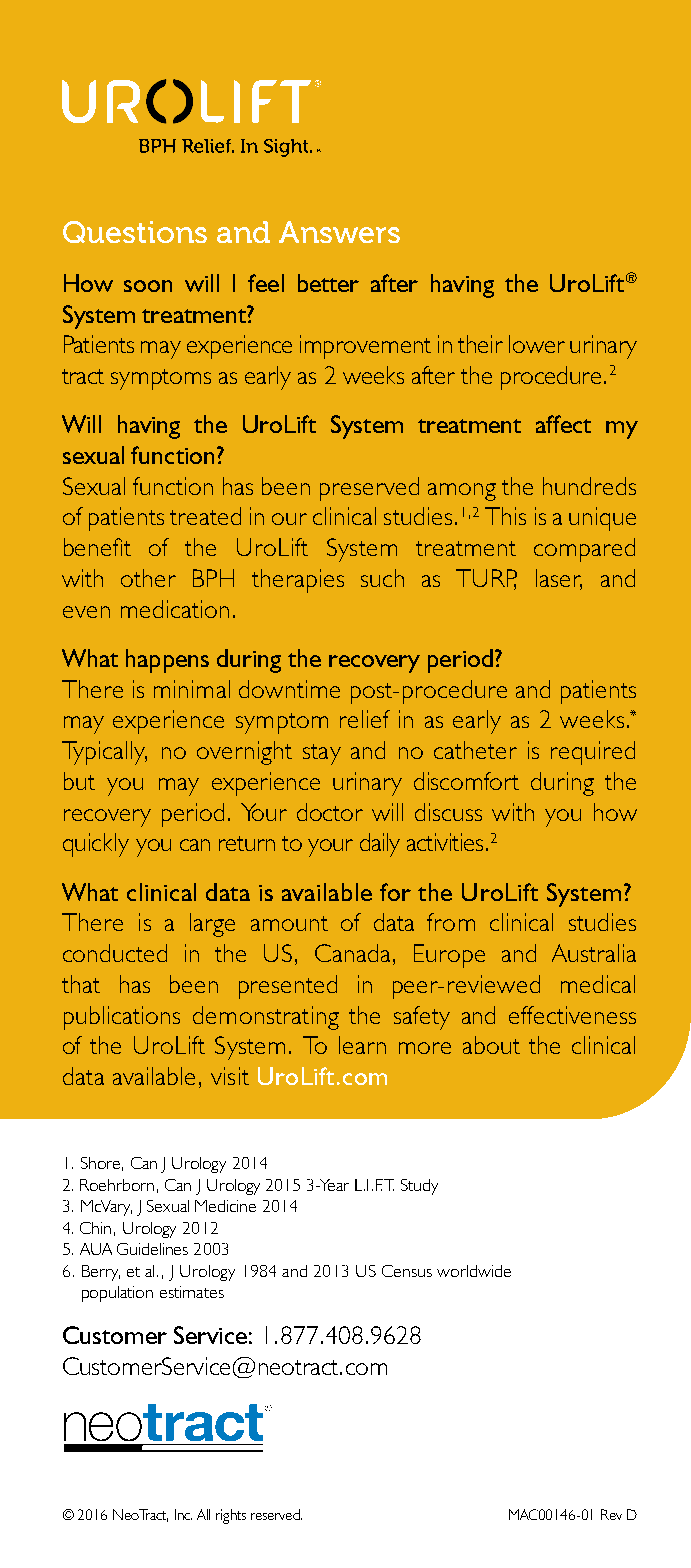  I want to click on laser, so click(559, 579).
